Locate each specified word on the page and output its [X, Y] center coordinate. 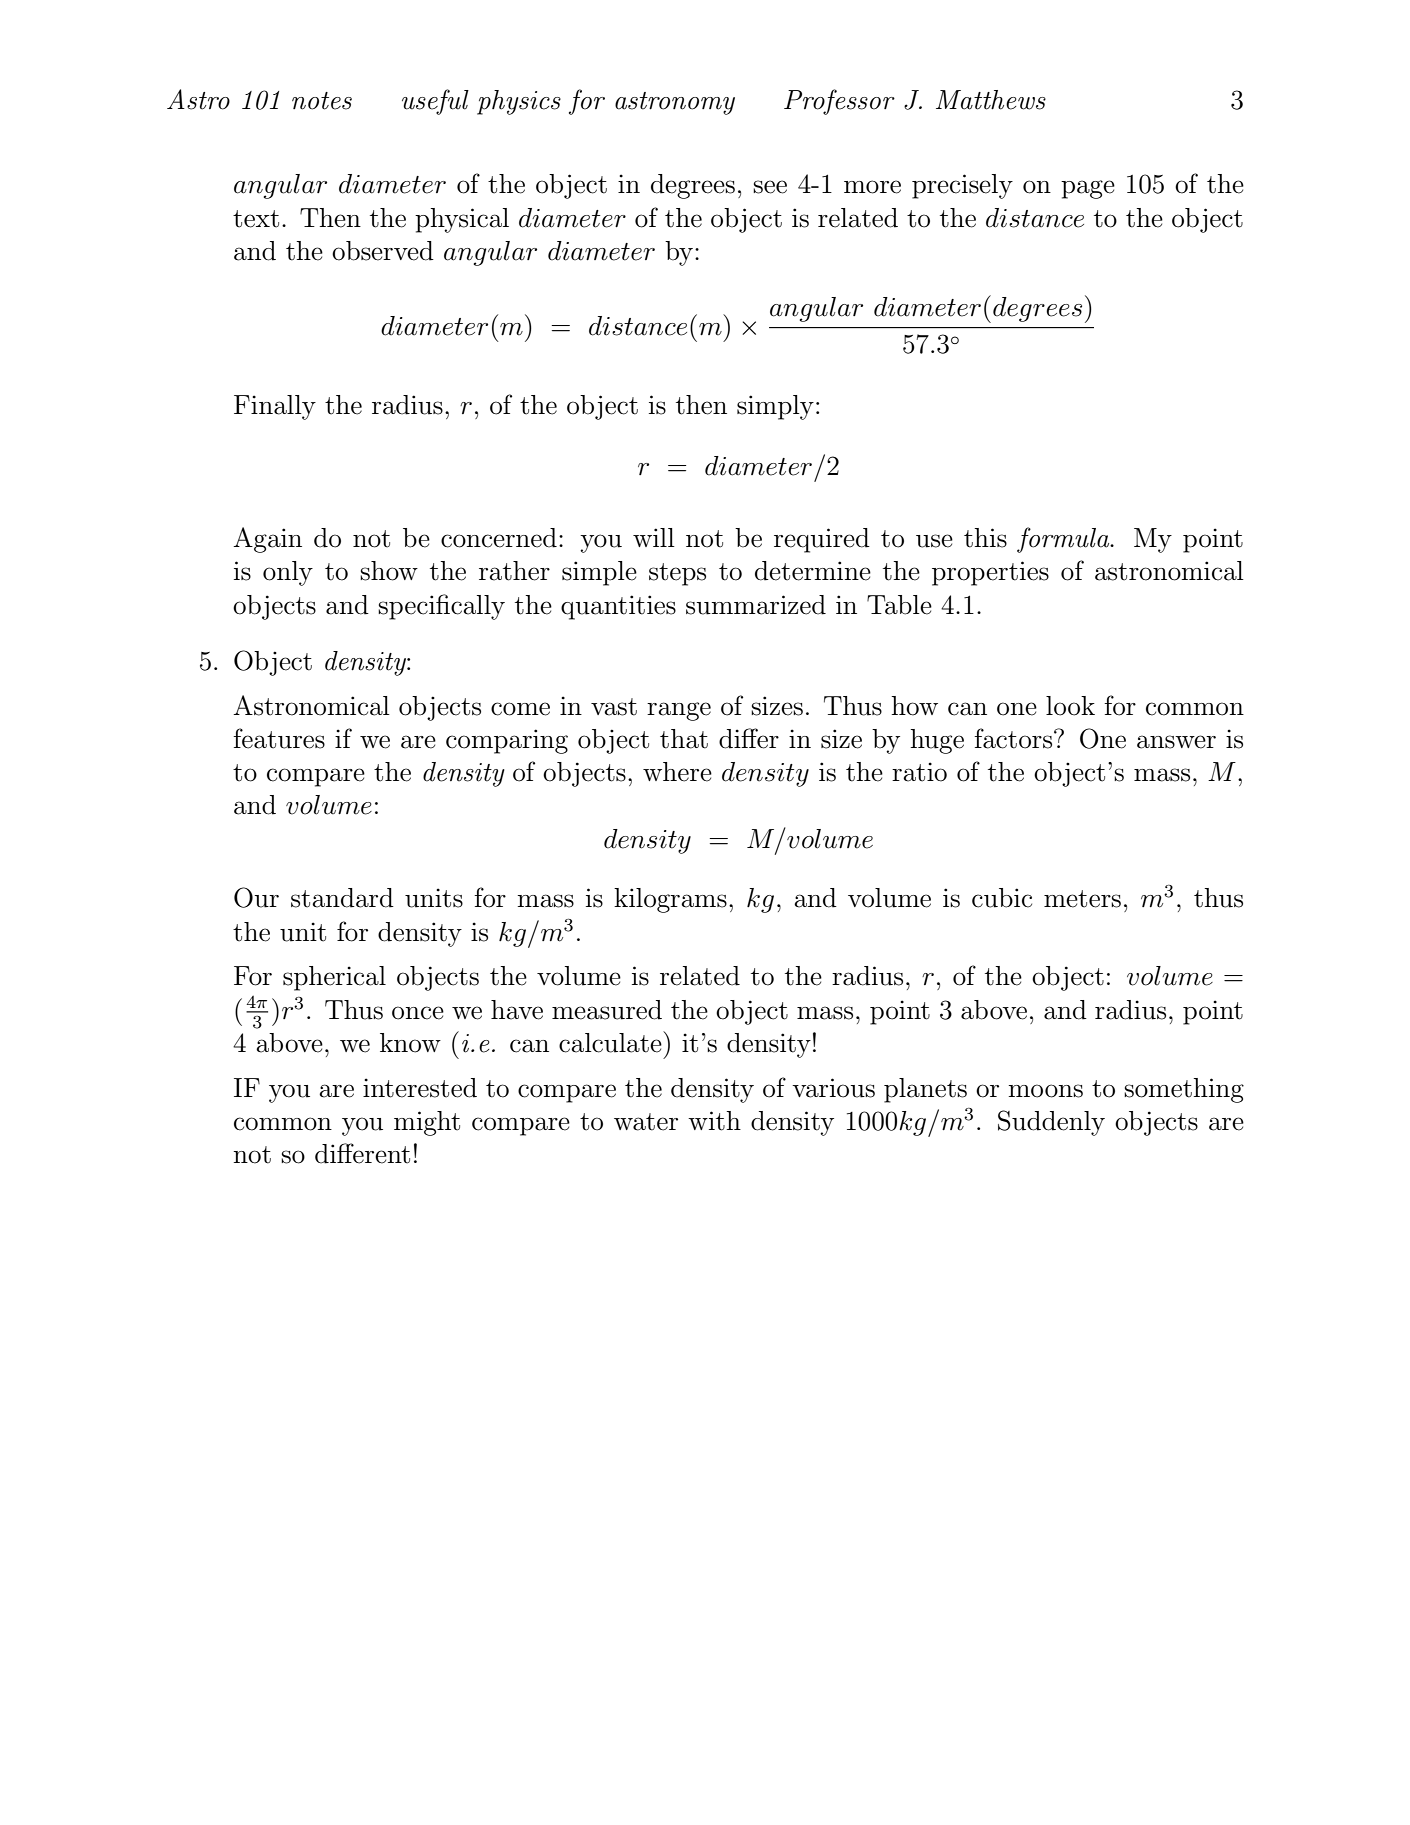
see [770, 187]
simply [775, 407]
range [679, 711]
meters [1082, 899]
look [1070, 706]
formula [1064, 540]
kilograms [670, 900]
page [1088, 189]
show [389, 571]
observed [383, 251]
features [279, 738]
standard [342, 898]
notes [322, 101]
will [654, 537]
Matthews [991, 100]
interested [420, 1088]
